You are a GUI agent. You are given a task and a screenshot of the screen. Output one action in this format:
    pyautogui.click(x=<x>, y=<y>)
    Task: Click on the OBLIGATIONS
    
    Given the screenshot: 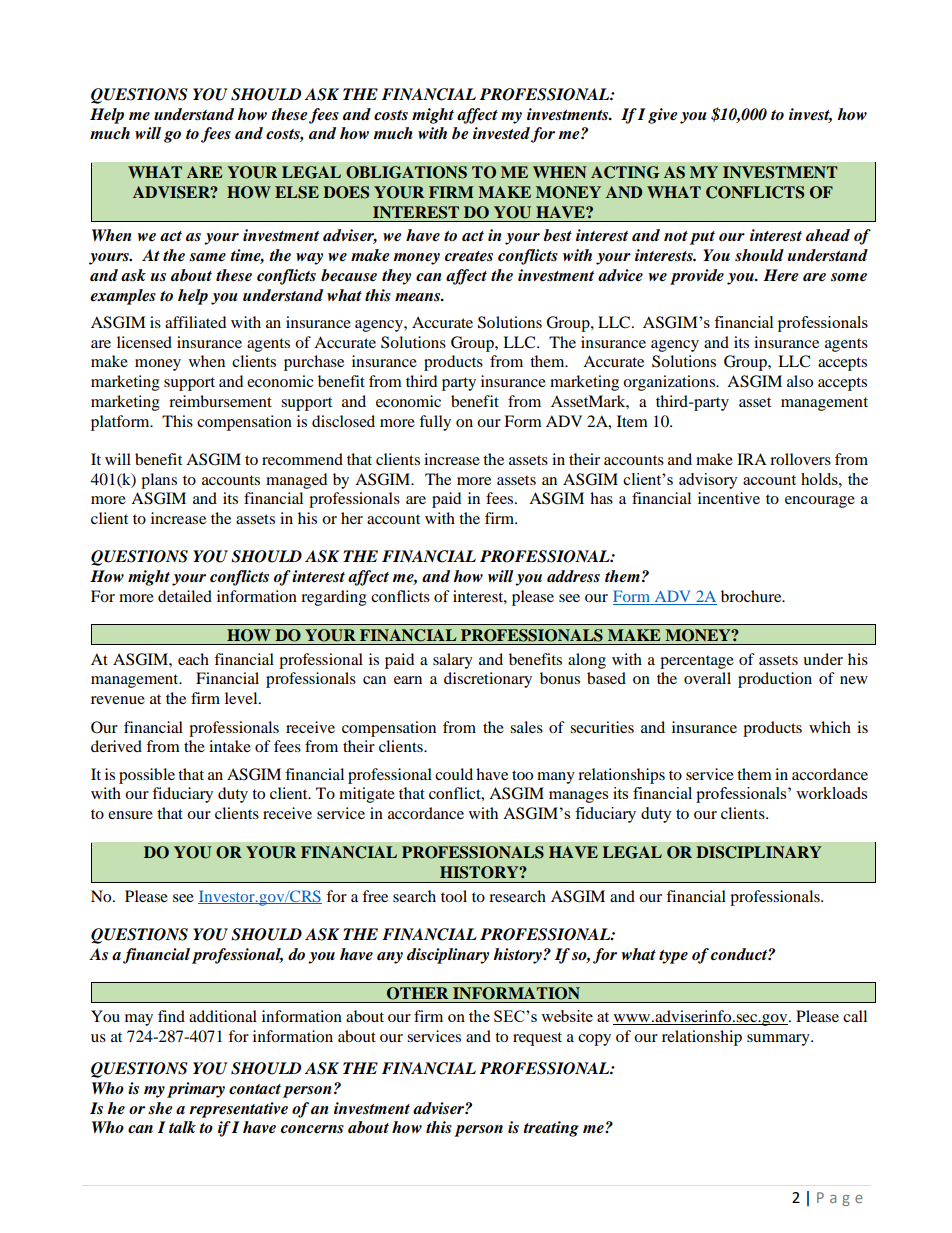 What is the action you would take?
    pyautogui.click(x=406, y=172)
